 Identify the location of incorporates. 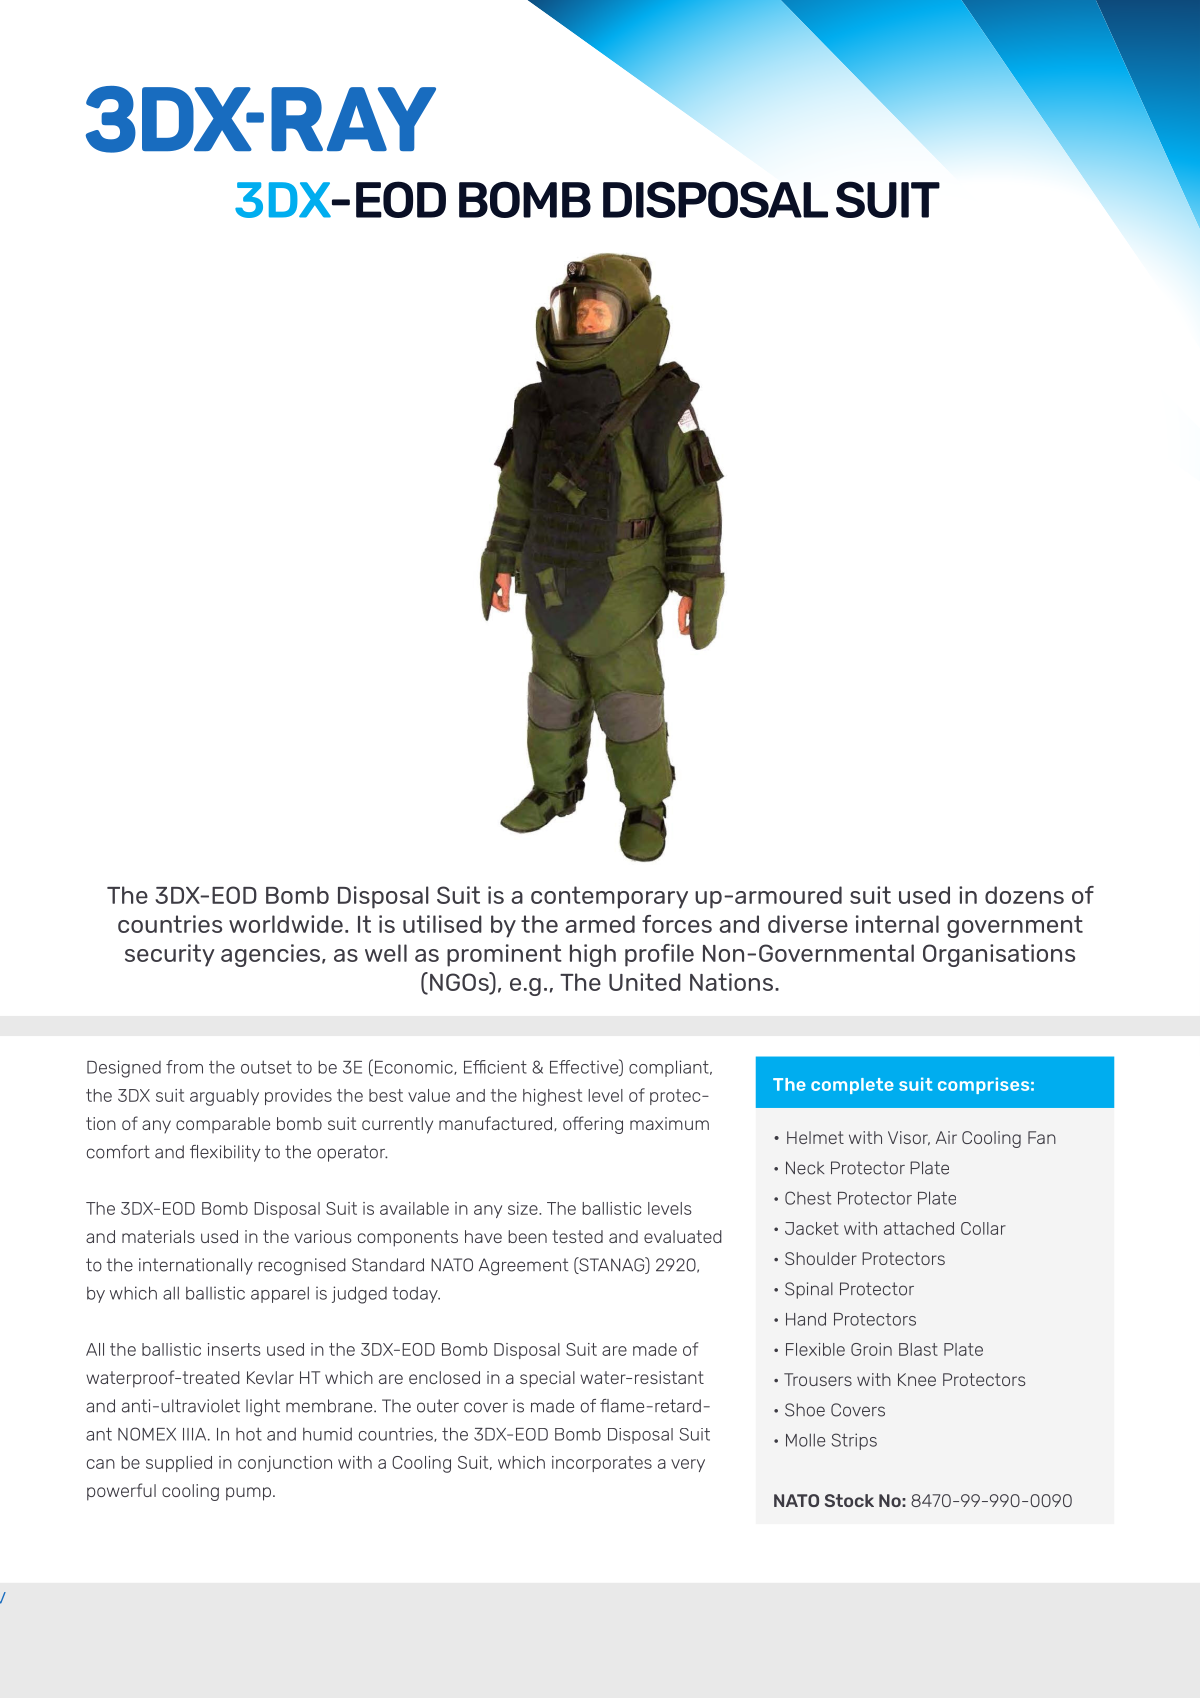
(602, 1464).
